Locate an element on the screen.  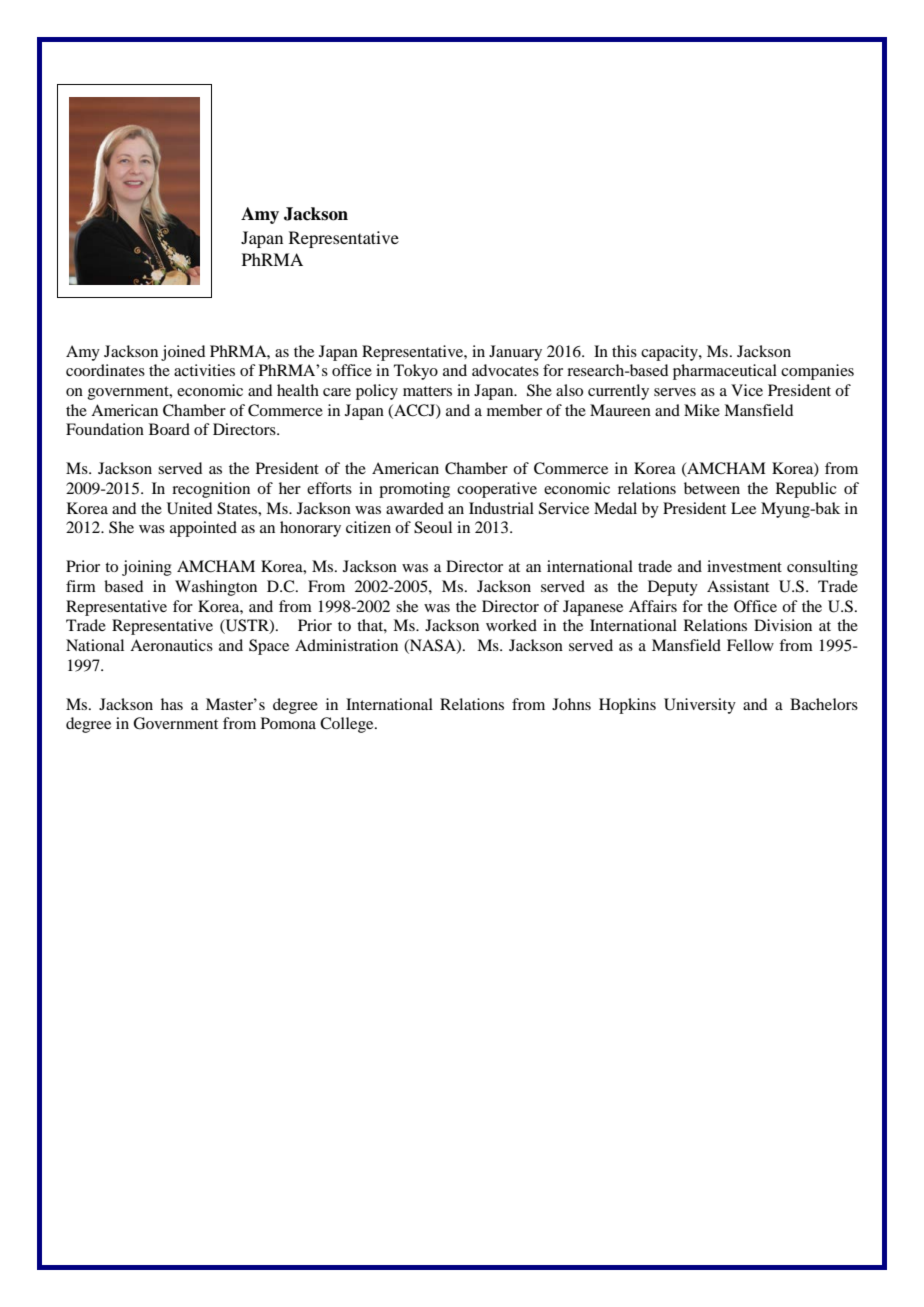
recognition is located at coordinates (211, 490).
